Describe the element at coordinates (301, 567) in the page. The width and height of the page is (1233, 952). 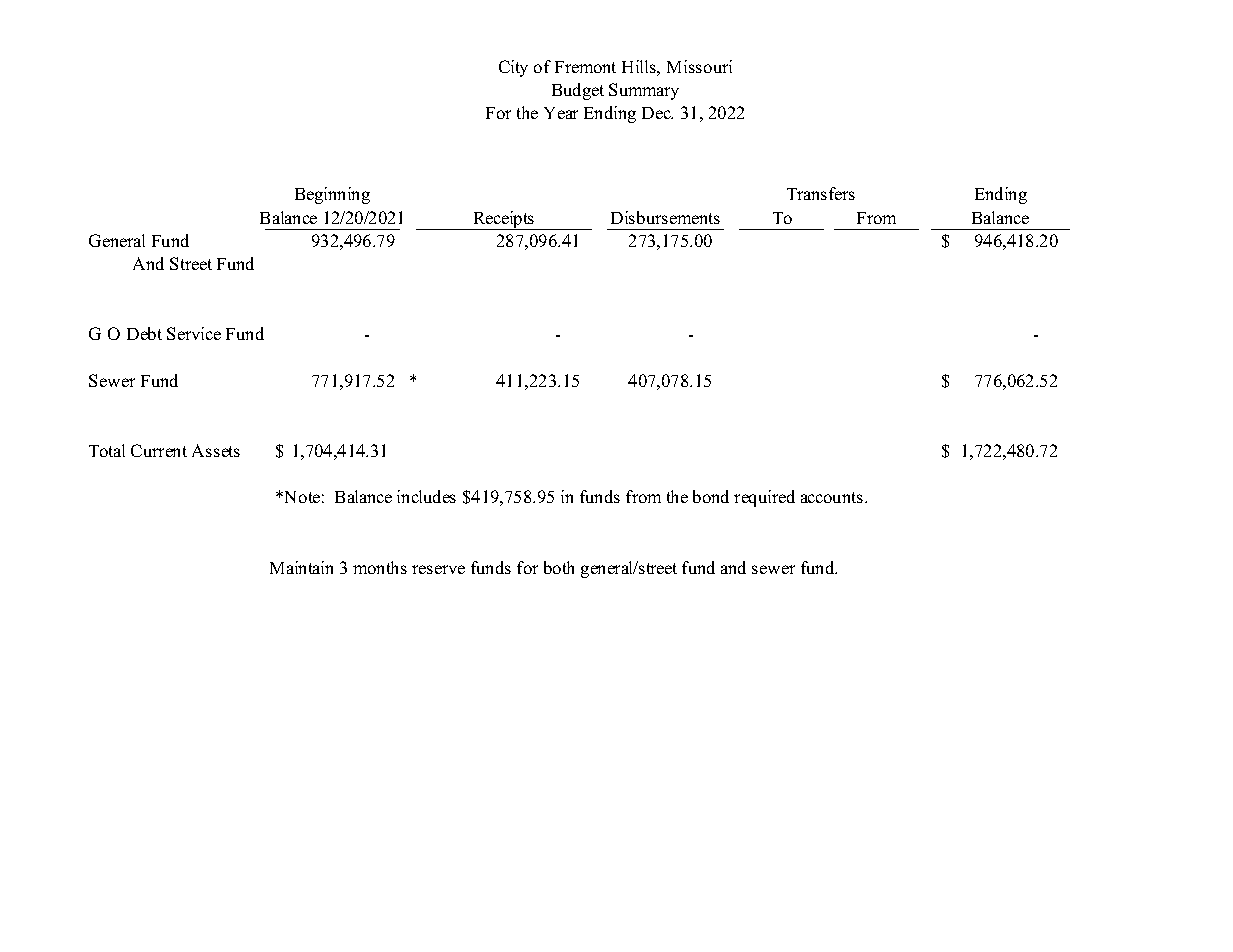
I see `Maintain` at that location.
